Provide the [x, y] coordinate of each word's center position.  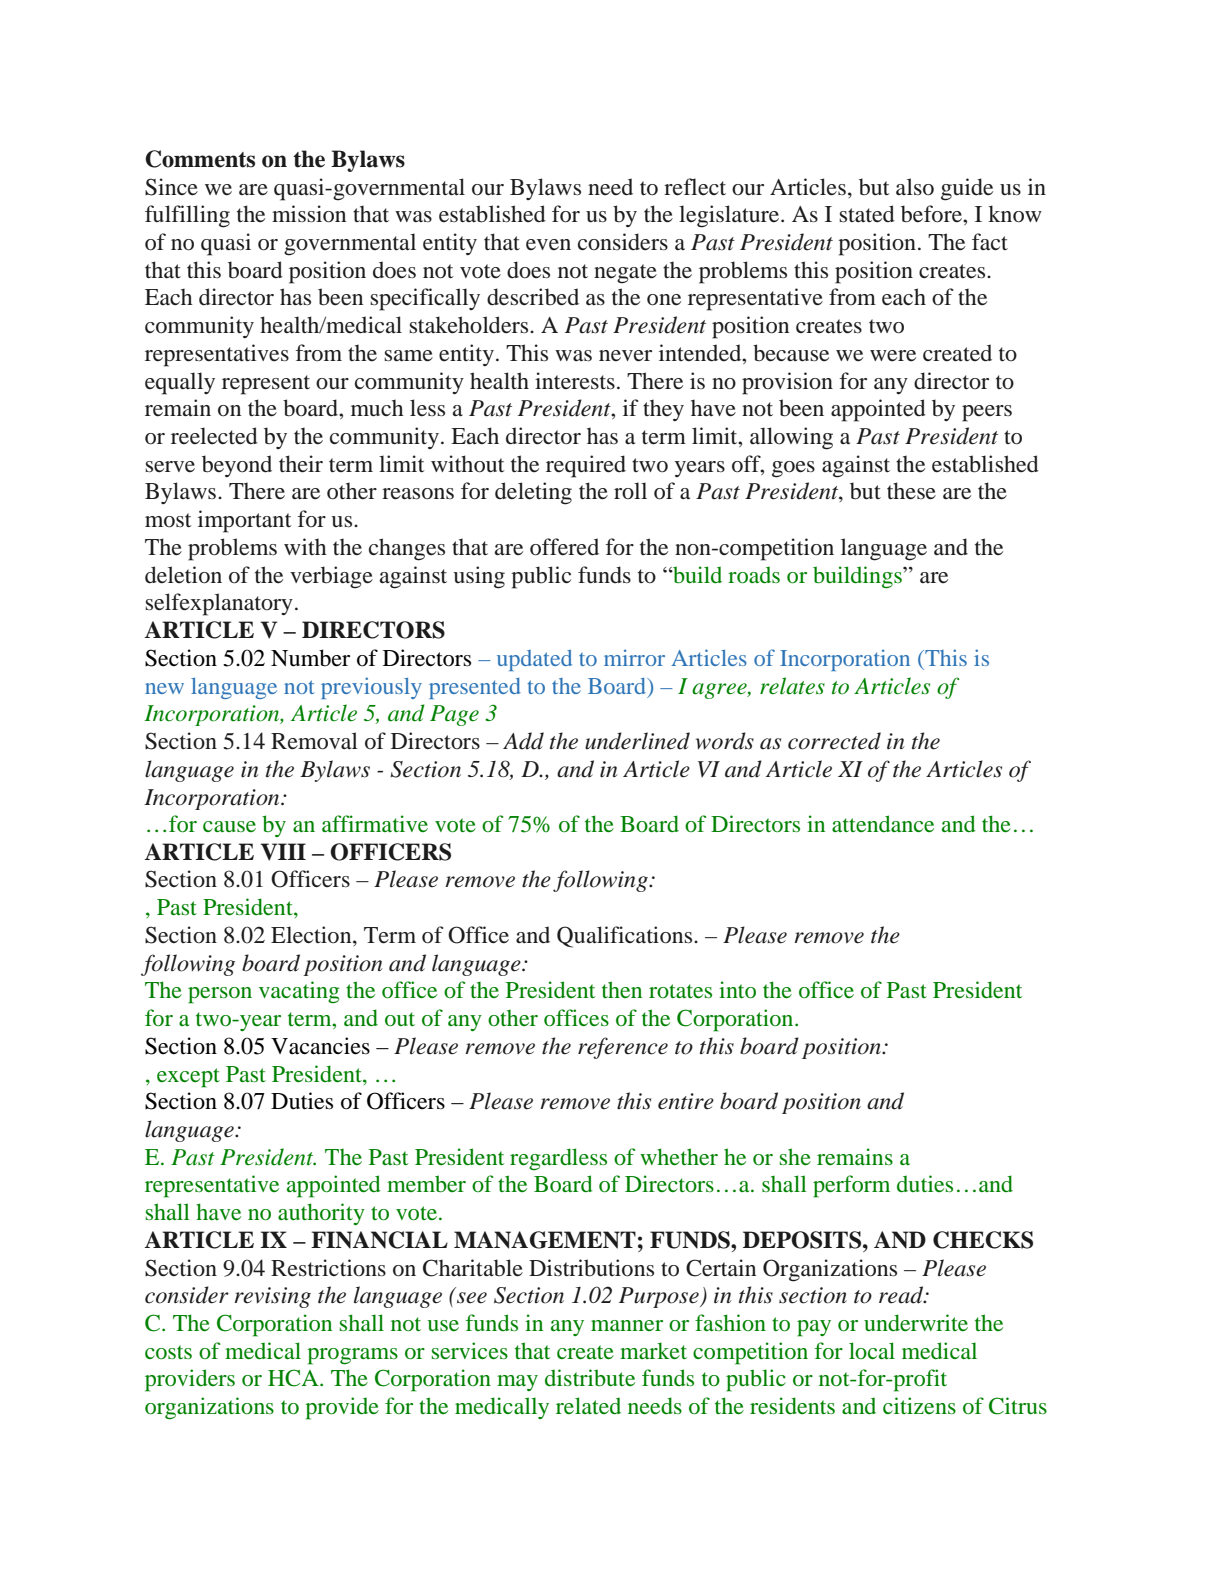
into [737, 989]
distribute [590, 1378]
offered [564, 547]
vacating [299, 992]
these [911, 491]
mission [309, 214]
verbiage [331, 577]
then [622, 989]
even [548, 245]
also [915, 187]
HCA [294, 1378]
